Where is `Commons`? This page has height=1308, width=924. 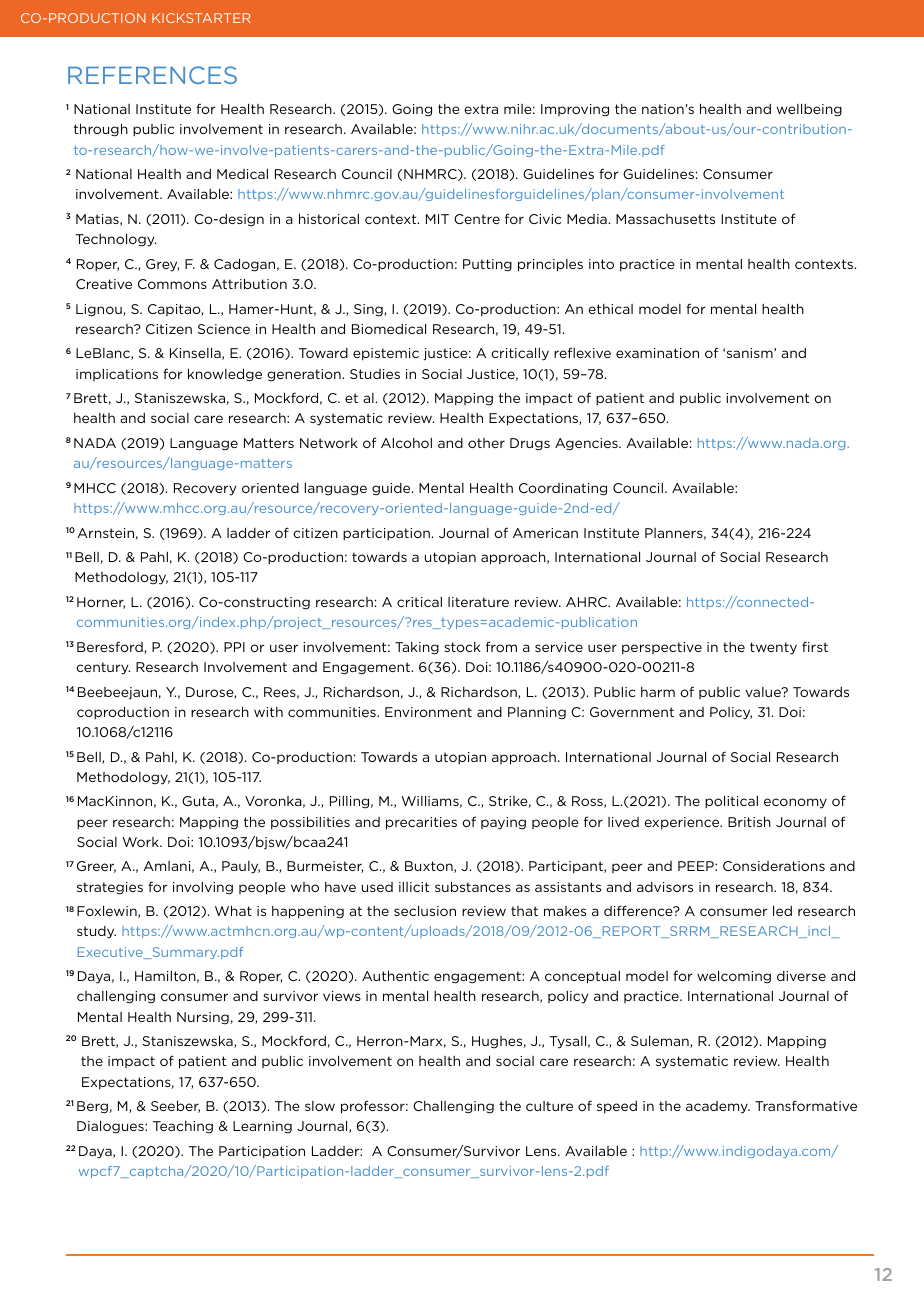 Commons is located at coordinates (172, 284).
